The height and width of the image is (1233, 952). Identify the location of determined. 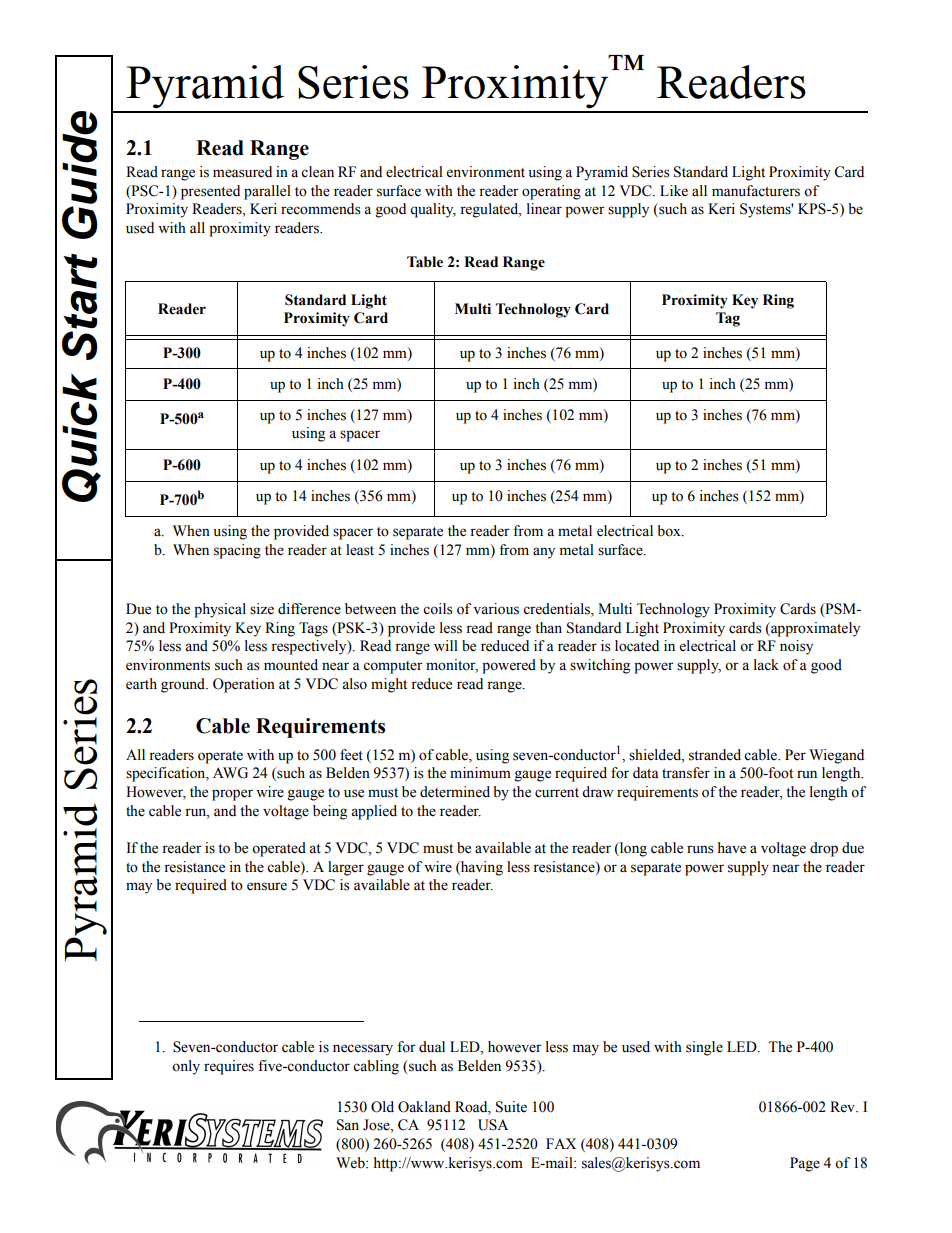
(455, 792).
